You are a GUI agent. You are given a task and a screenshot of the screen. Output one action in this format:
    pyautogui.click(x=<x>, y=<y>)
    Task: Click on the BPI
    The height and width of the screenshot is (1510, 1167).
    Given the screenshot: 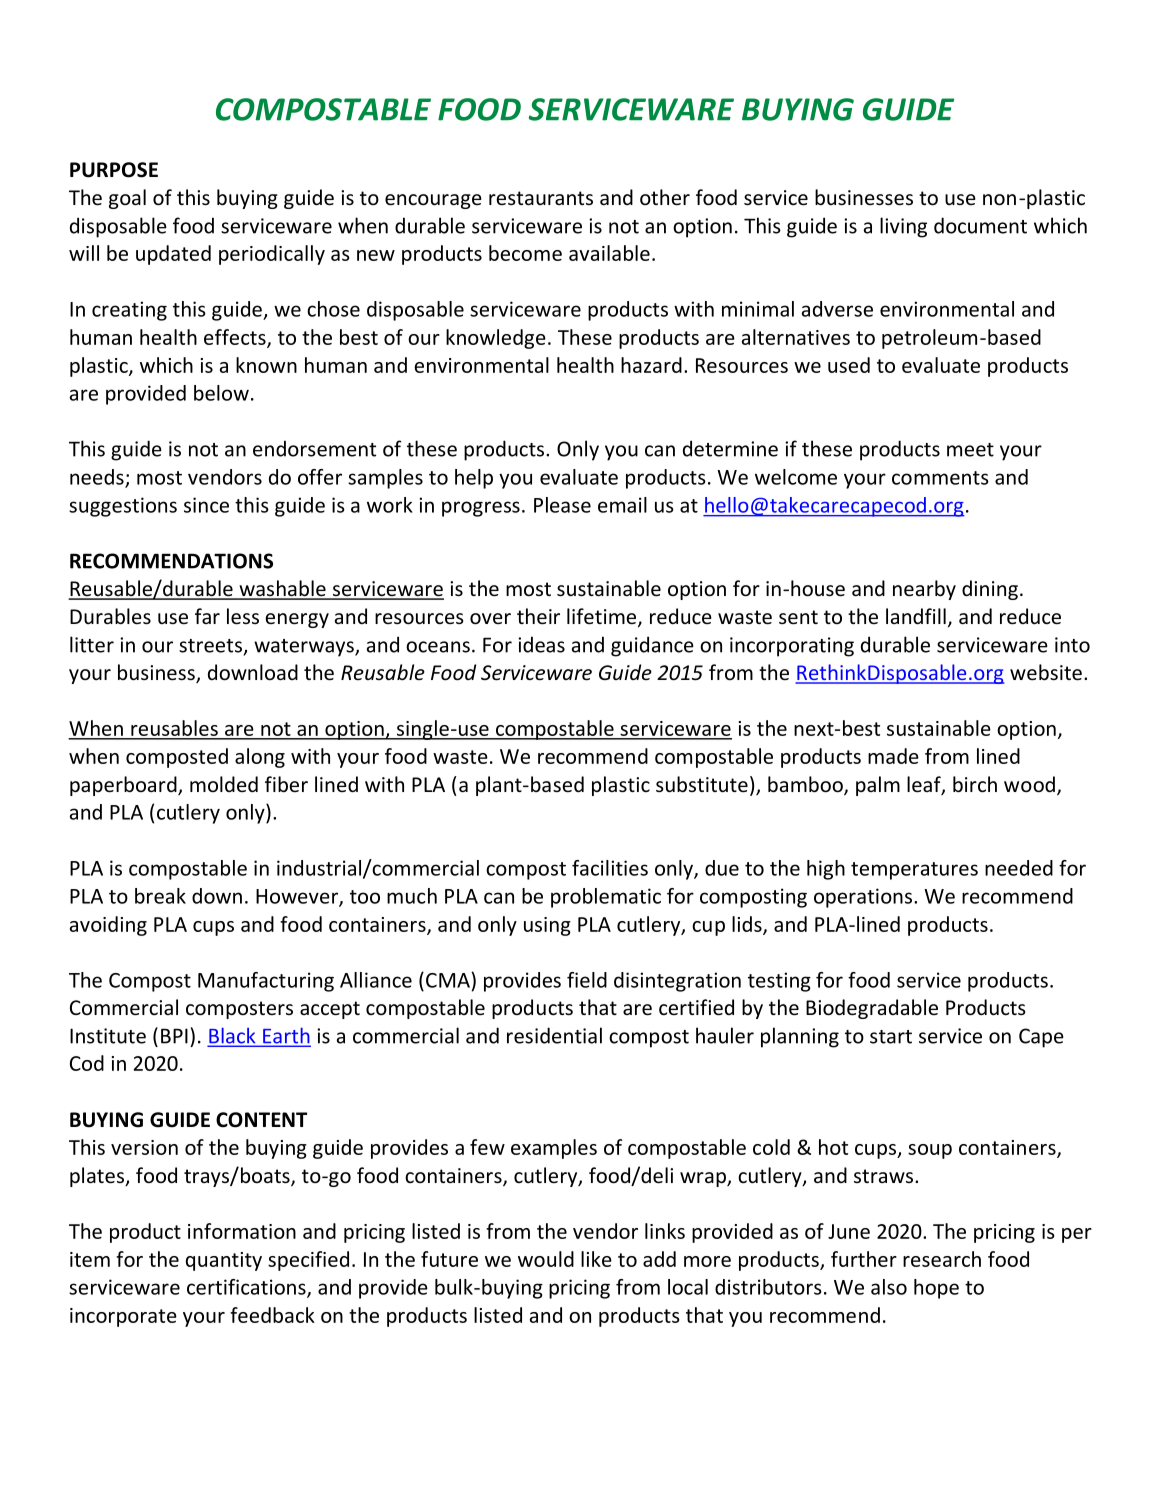 What is the action you would take?
    pyautogui.click(x=174, y=1036)
